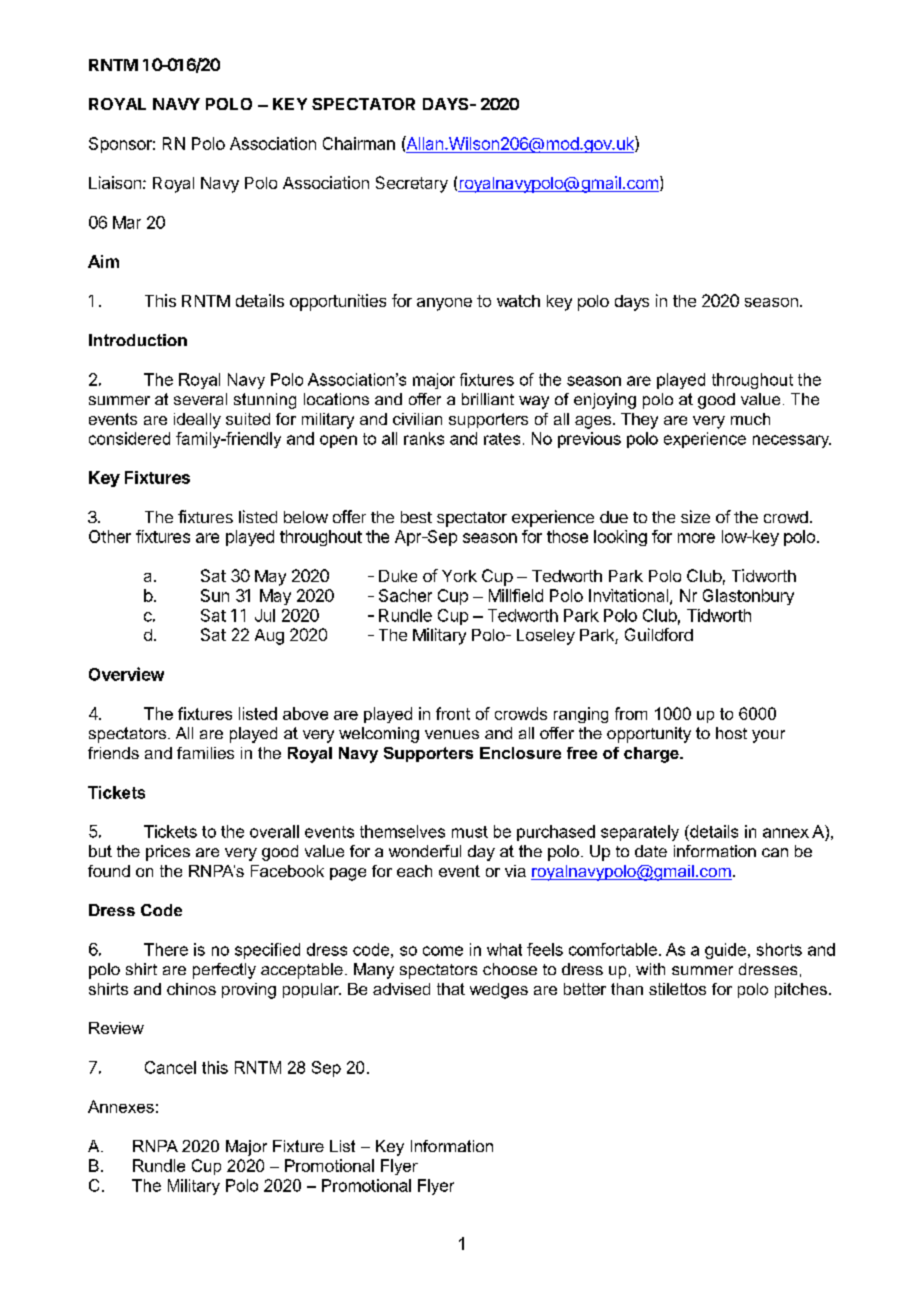  Describe the element at coordinates (518, 301) in the screenshot. I see `watch` at that location.
